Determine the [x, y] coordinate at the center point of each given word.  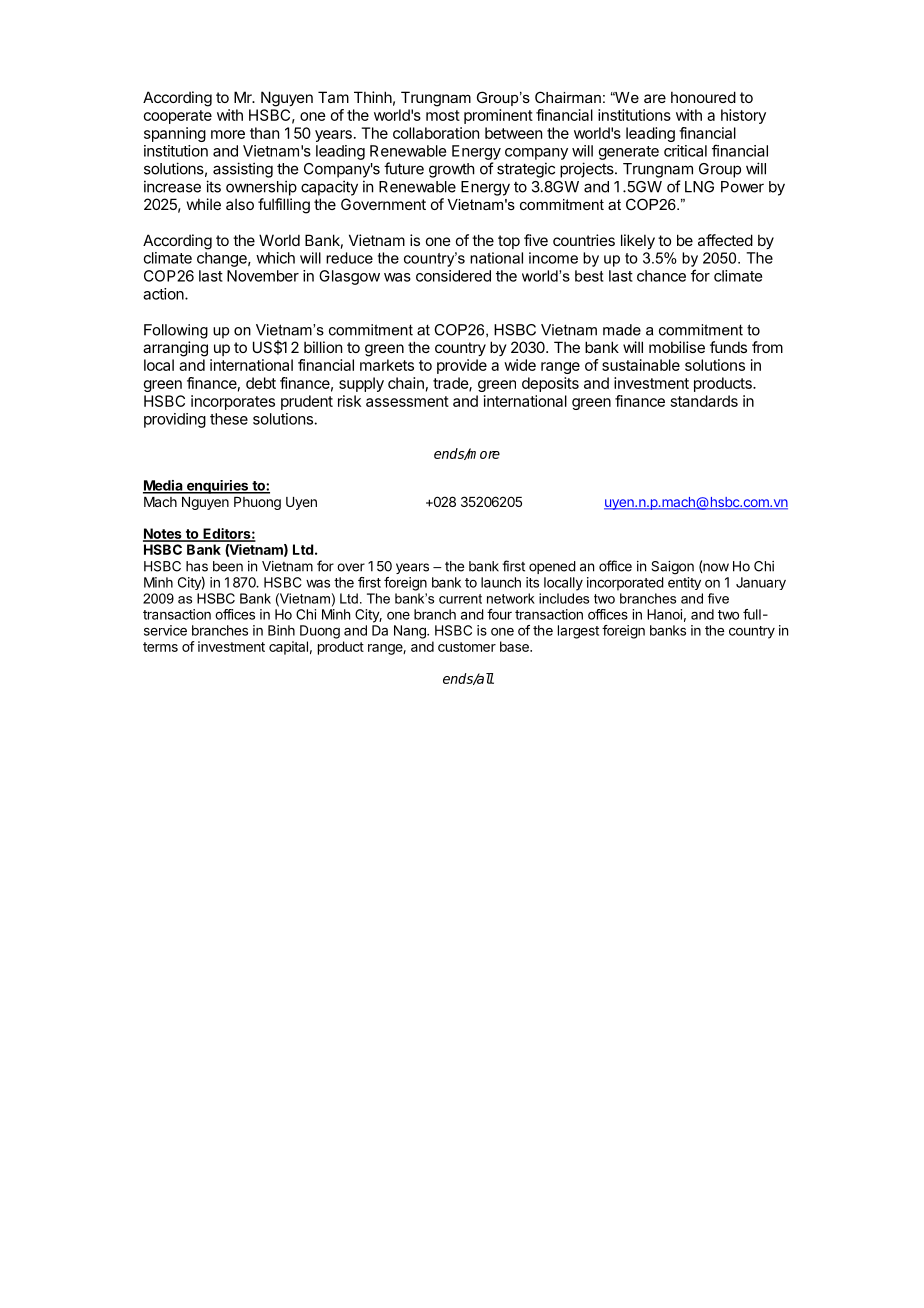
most [443, 115]
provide [462, 366]
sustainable [641, 365]
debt [261, 383]
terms [160, 647]
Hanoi [664, 614]
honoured [703, 97]
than [264, 133]
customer [467, 647]
